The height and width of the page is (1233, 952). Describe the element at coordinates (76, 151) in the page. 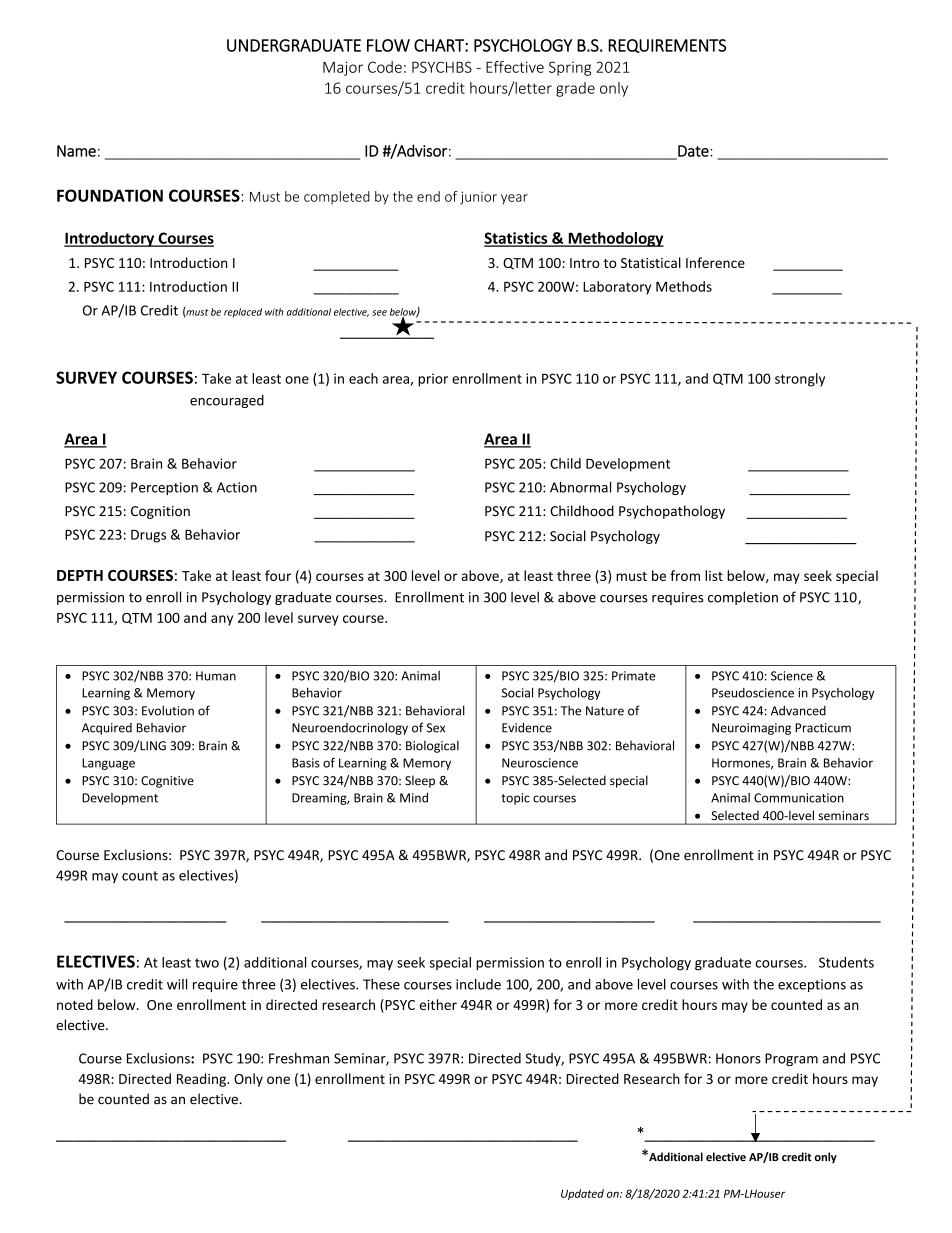

I see `Name` at that location.
